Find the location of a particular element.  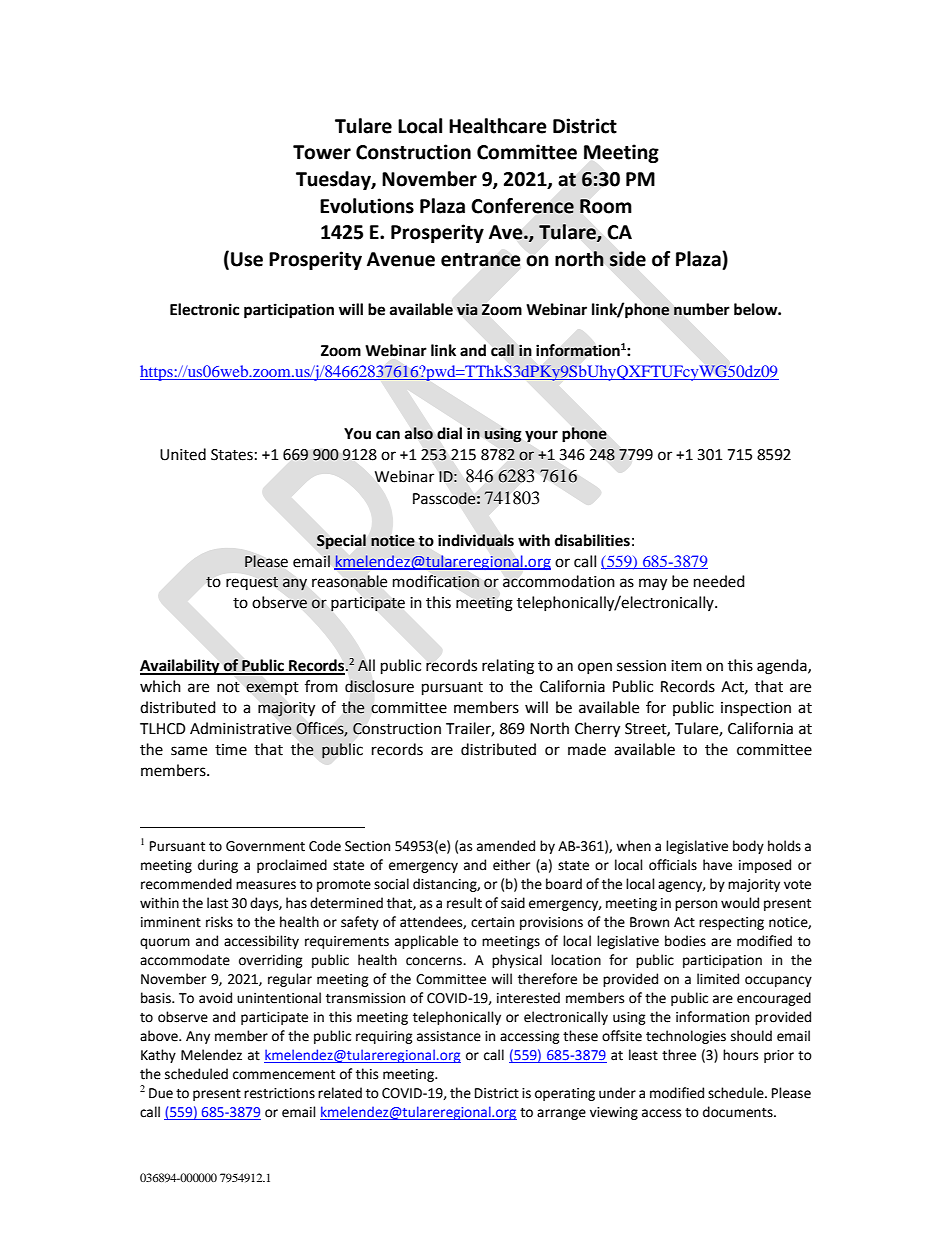

United is located at coordinates (183, 454).
